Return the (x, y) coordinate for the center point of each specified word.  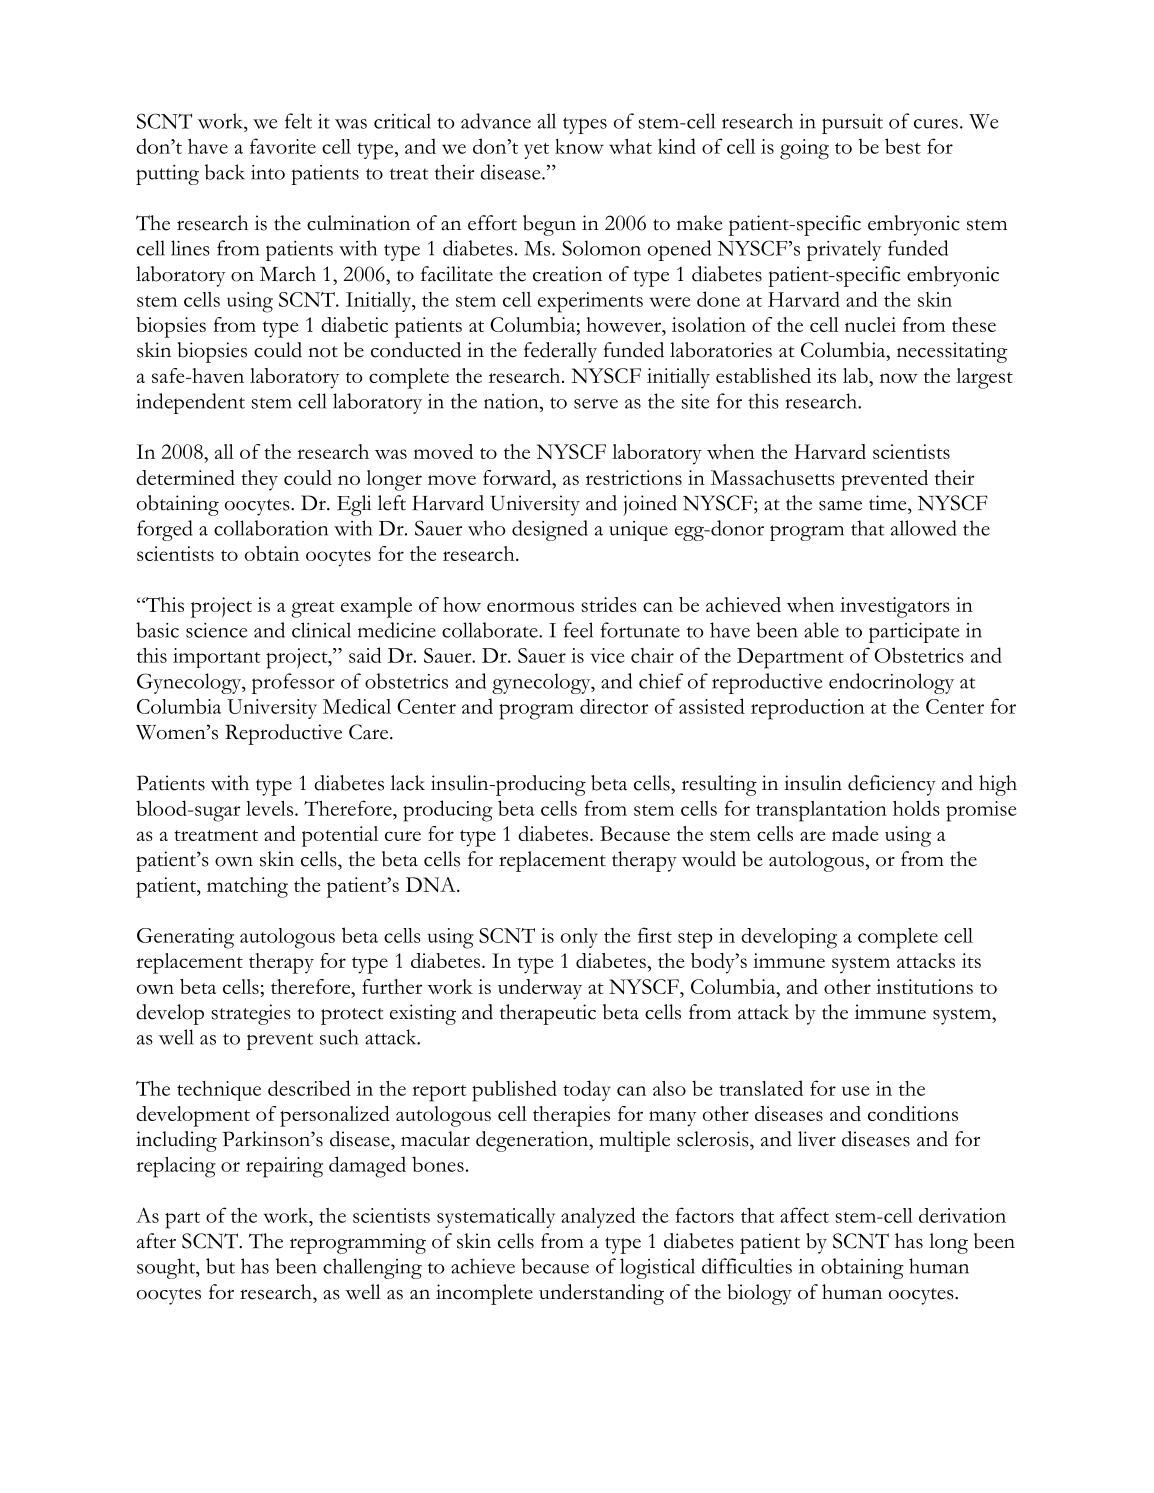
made (855, 833)
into (268, 172)
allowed (924, 528)
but (220, 1266)
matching (247, 887)
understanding (601, 1294)
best (903, 146)
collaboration (271, 528)
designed (550, 530)
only (579, 938)
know (579, 146)
